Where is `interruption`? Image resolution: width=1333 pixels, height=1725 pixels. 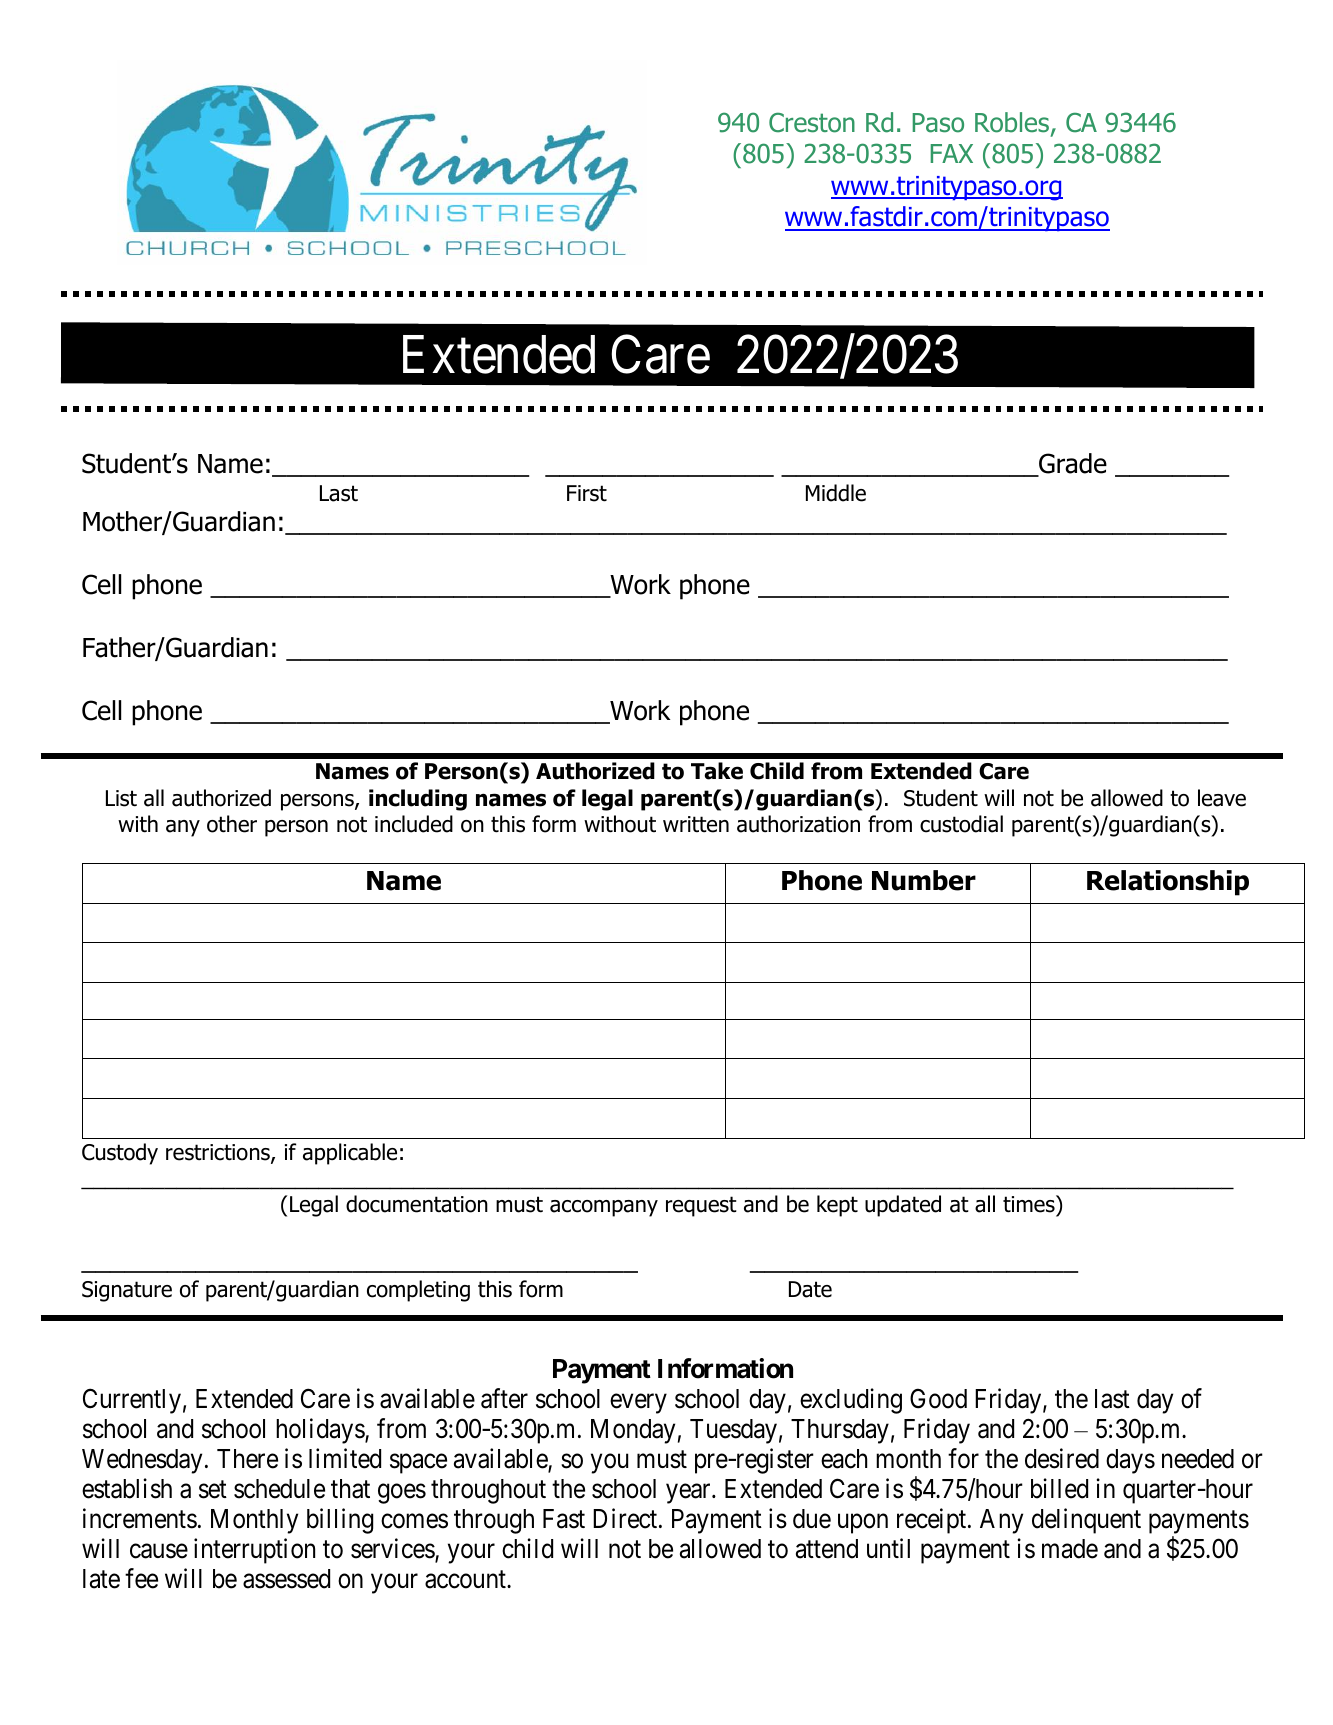
interruption is located at coordinates (254, 1551).
